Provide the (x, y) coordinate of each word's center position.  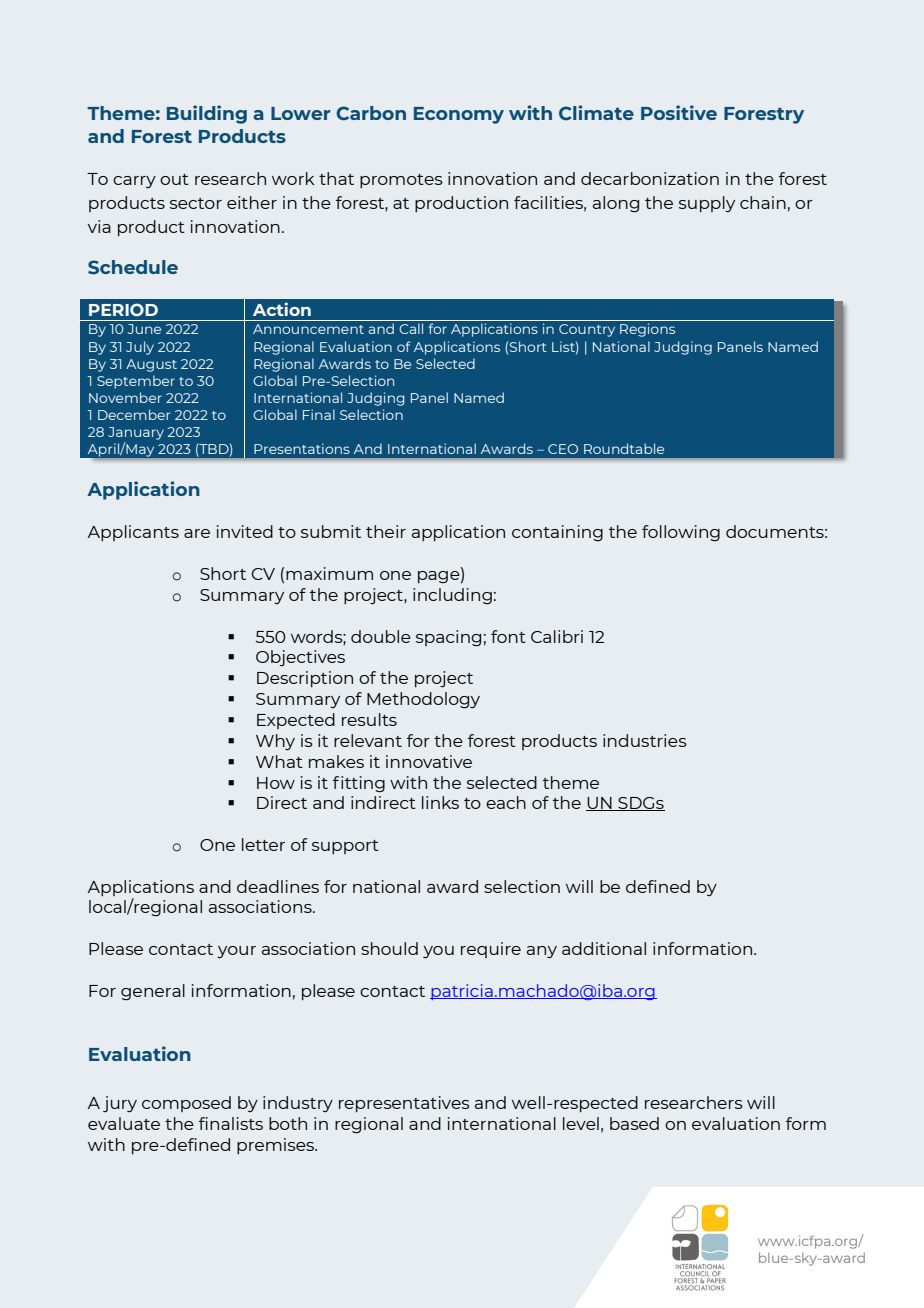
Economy (459, 115)
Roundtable (624, 448)
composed (186, 1104)
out (174, 179)
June (144, 329)
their (386, 531)
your (236, 952)
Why (275, 742)
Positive (679, 112)
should (389, 948)
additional (604, 948)
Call (411, 328)
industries (645, 740)
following (681, 533)
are (197, 533)
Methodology (423, 700)
